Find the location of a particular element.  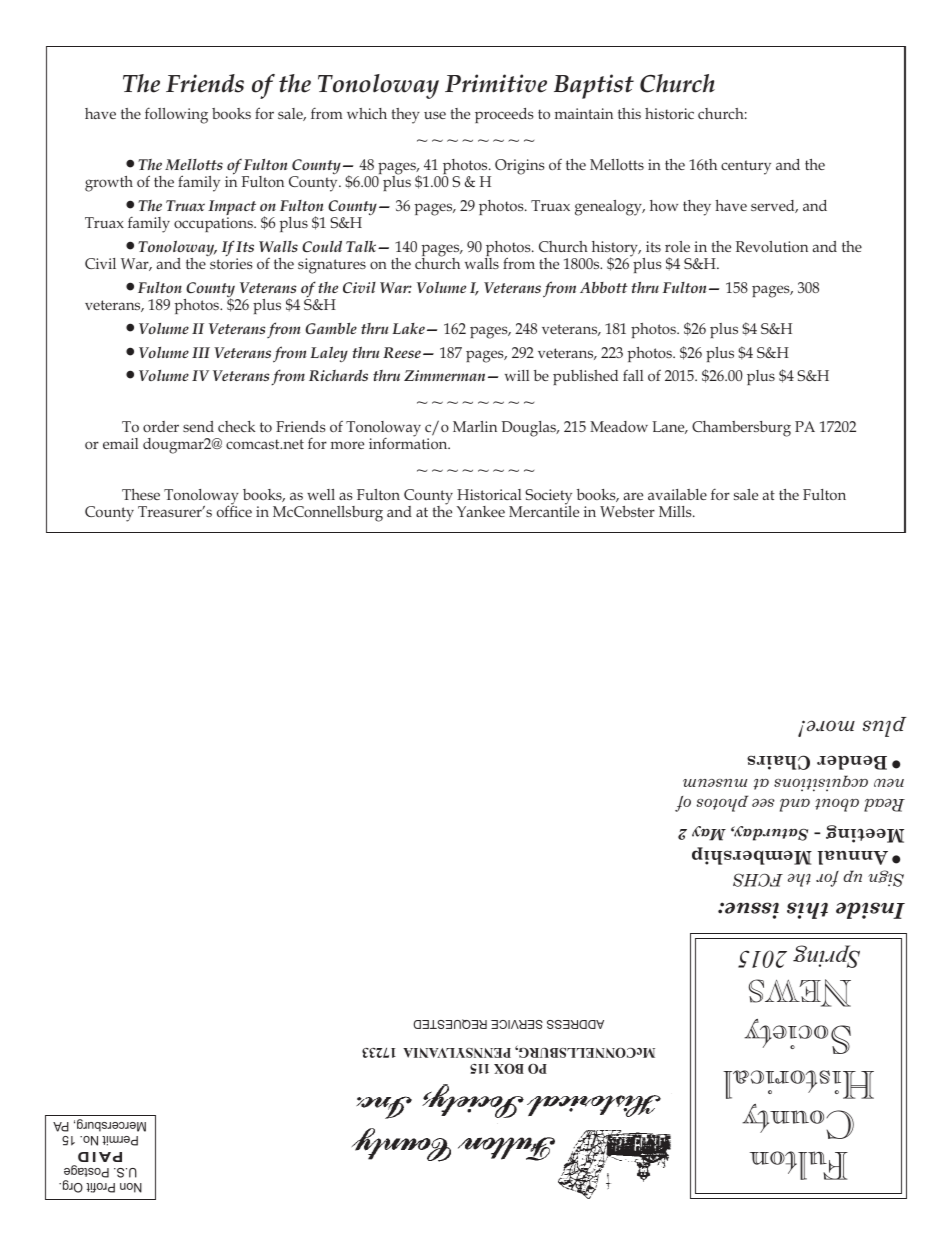

stories is located at coordinates (231, 263).
